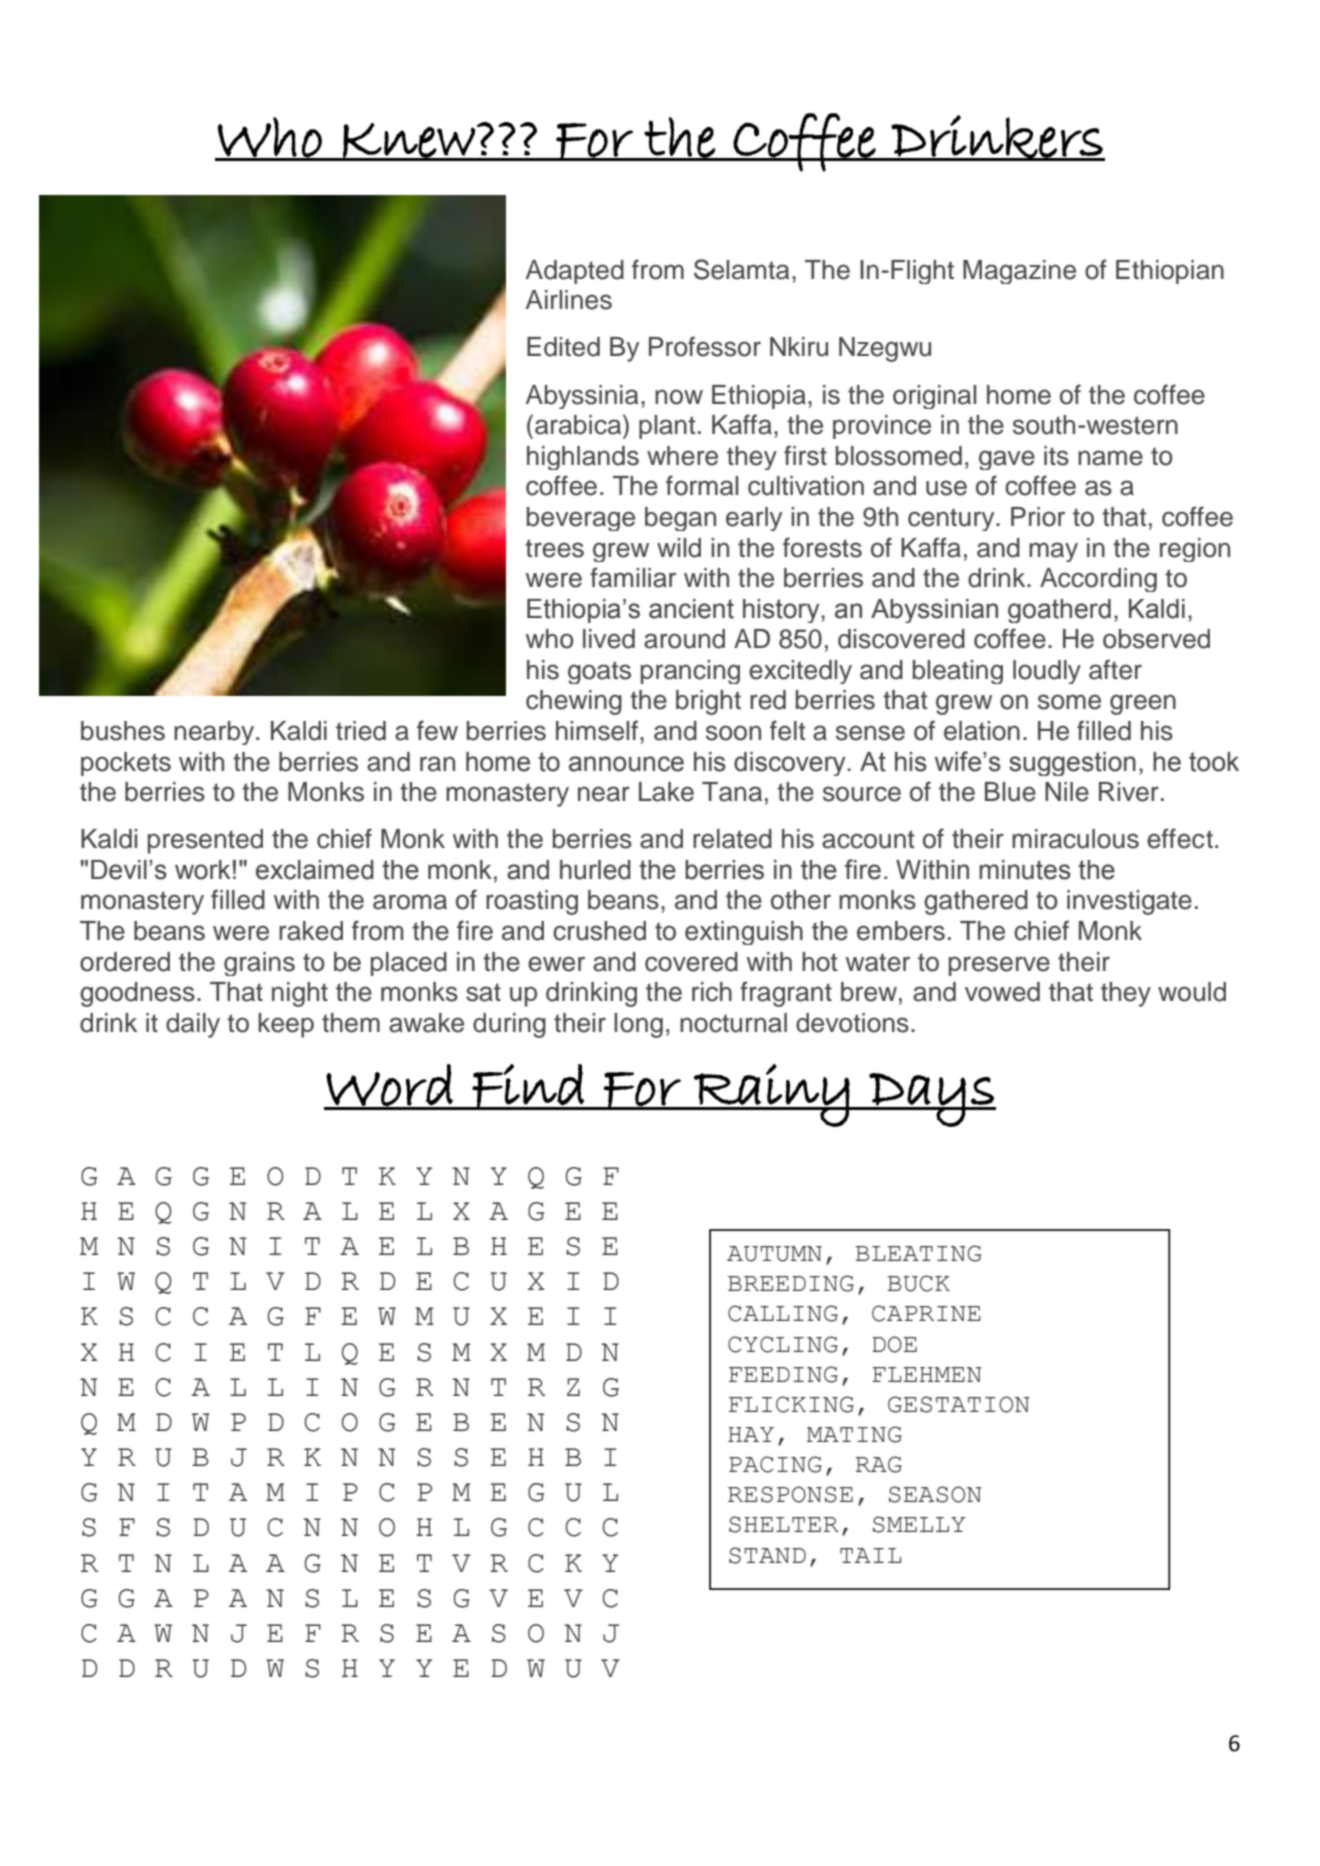 The image size is (1320, 1866). What do you see at coordinates (1019, 272) in the screenshot?
I see `Magazine` at bounding box center [1019, 272].
